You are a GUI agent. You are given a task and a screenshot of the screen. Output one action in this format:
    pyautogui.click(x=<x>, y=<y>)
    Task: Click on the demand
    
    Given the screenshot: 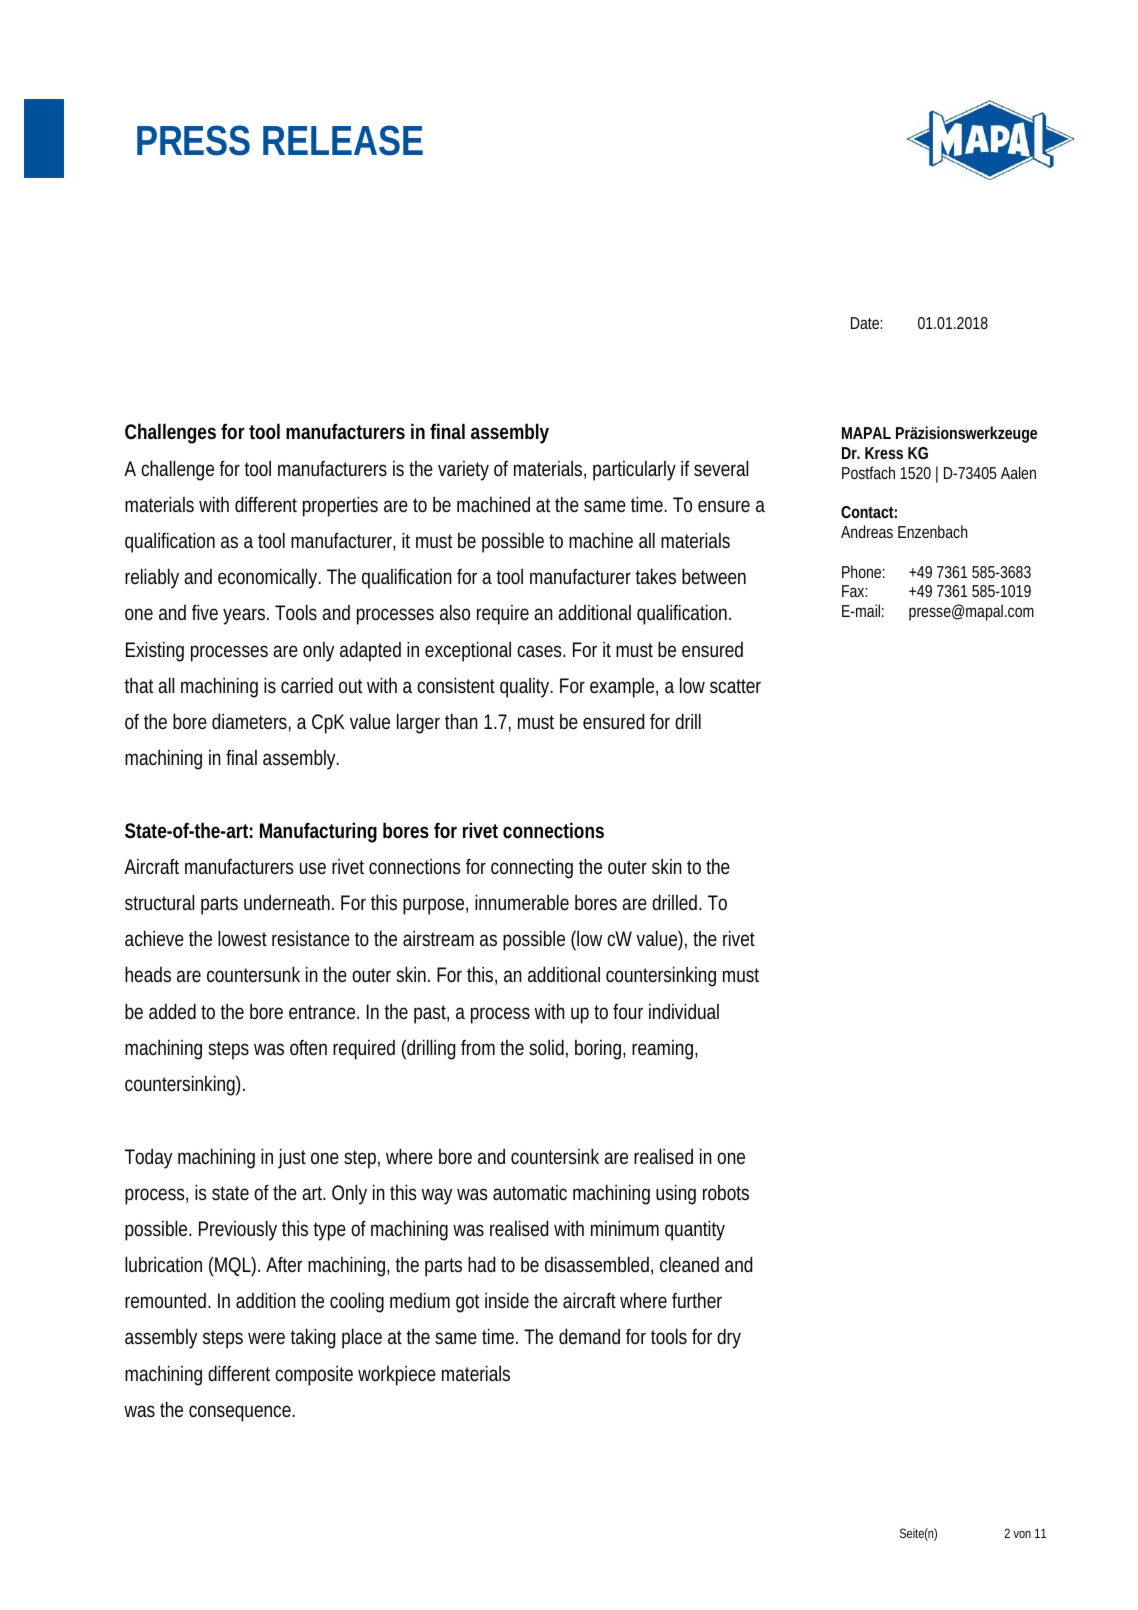 What is the action you would take?
    pyautogui.click(x=589, y=1336)
